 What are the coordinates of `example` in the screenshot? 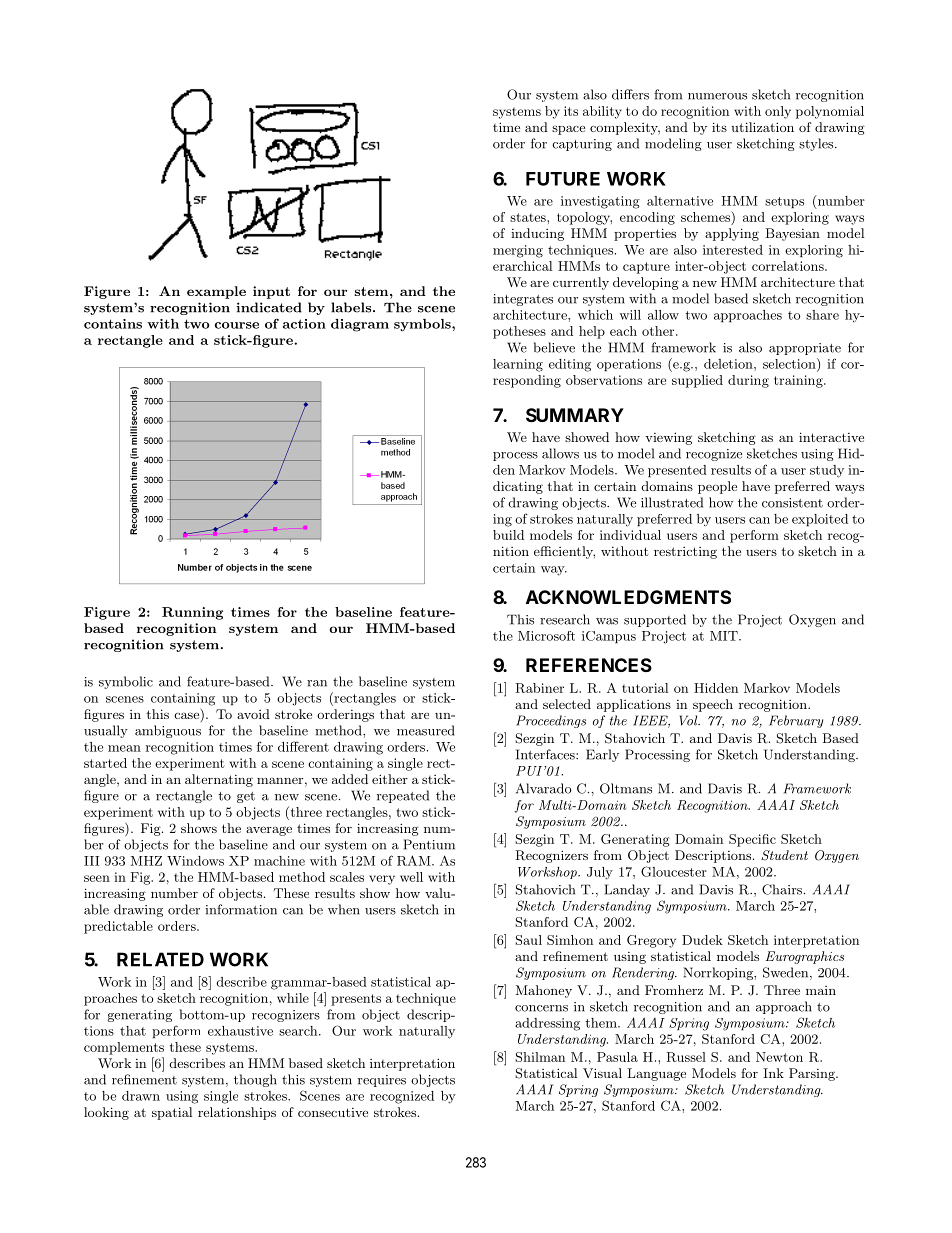 It's located at (216, 292).
